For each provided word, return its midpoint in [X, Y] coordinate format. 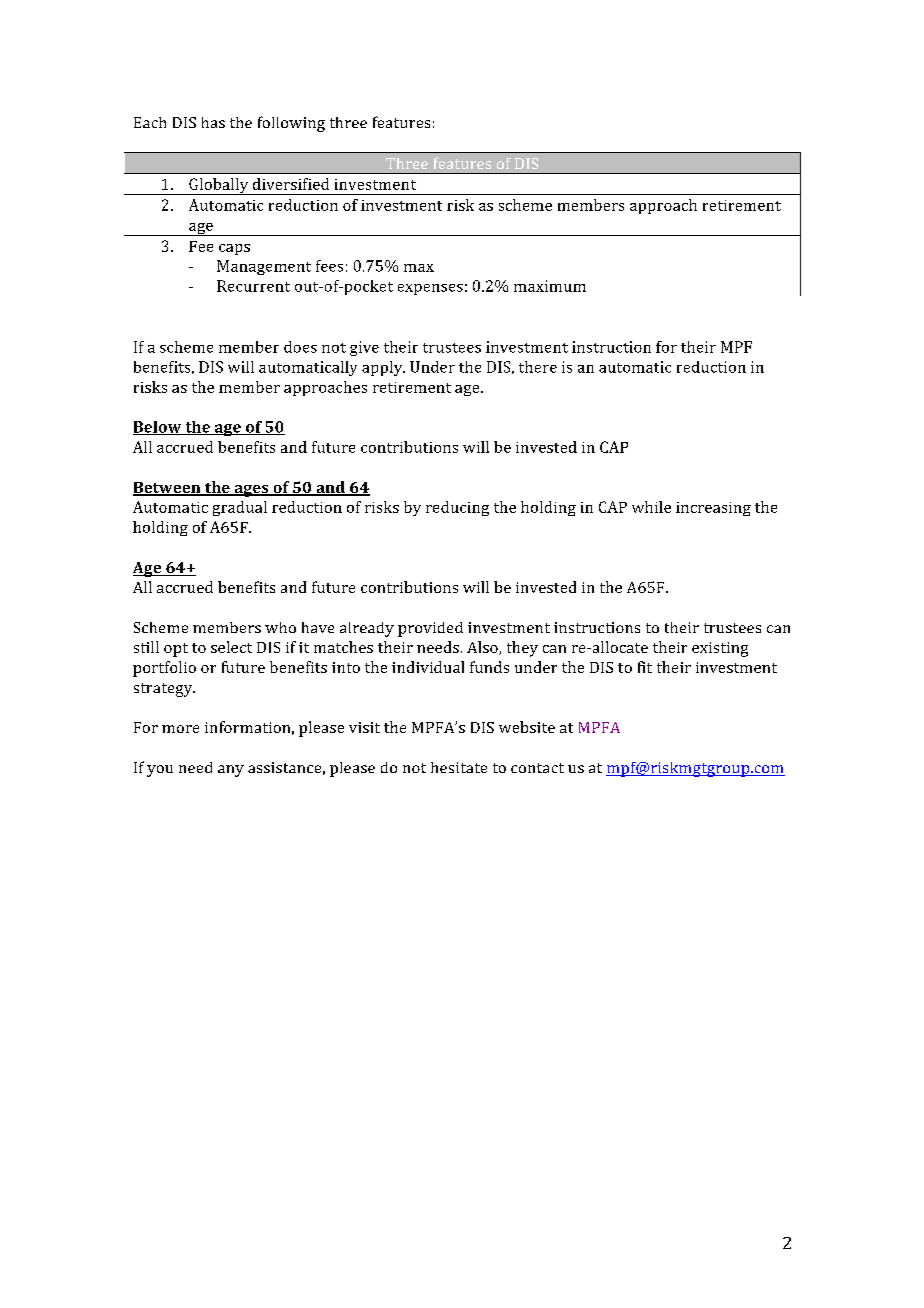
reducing [457, 508]
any [231, 771]
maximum [550, 286]
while [651, 507]
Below [158, 428]
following [291, 124]
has [213, 122]
